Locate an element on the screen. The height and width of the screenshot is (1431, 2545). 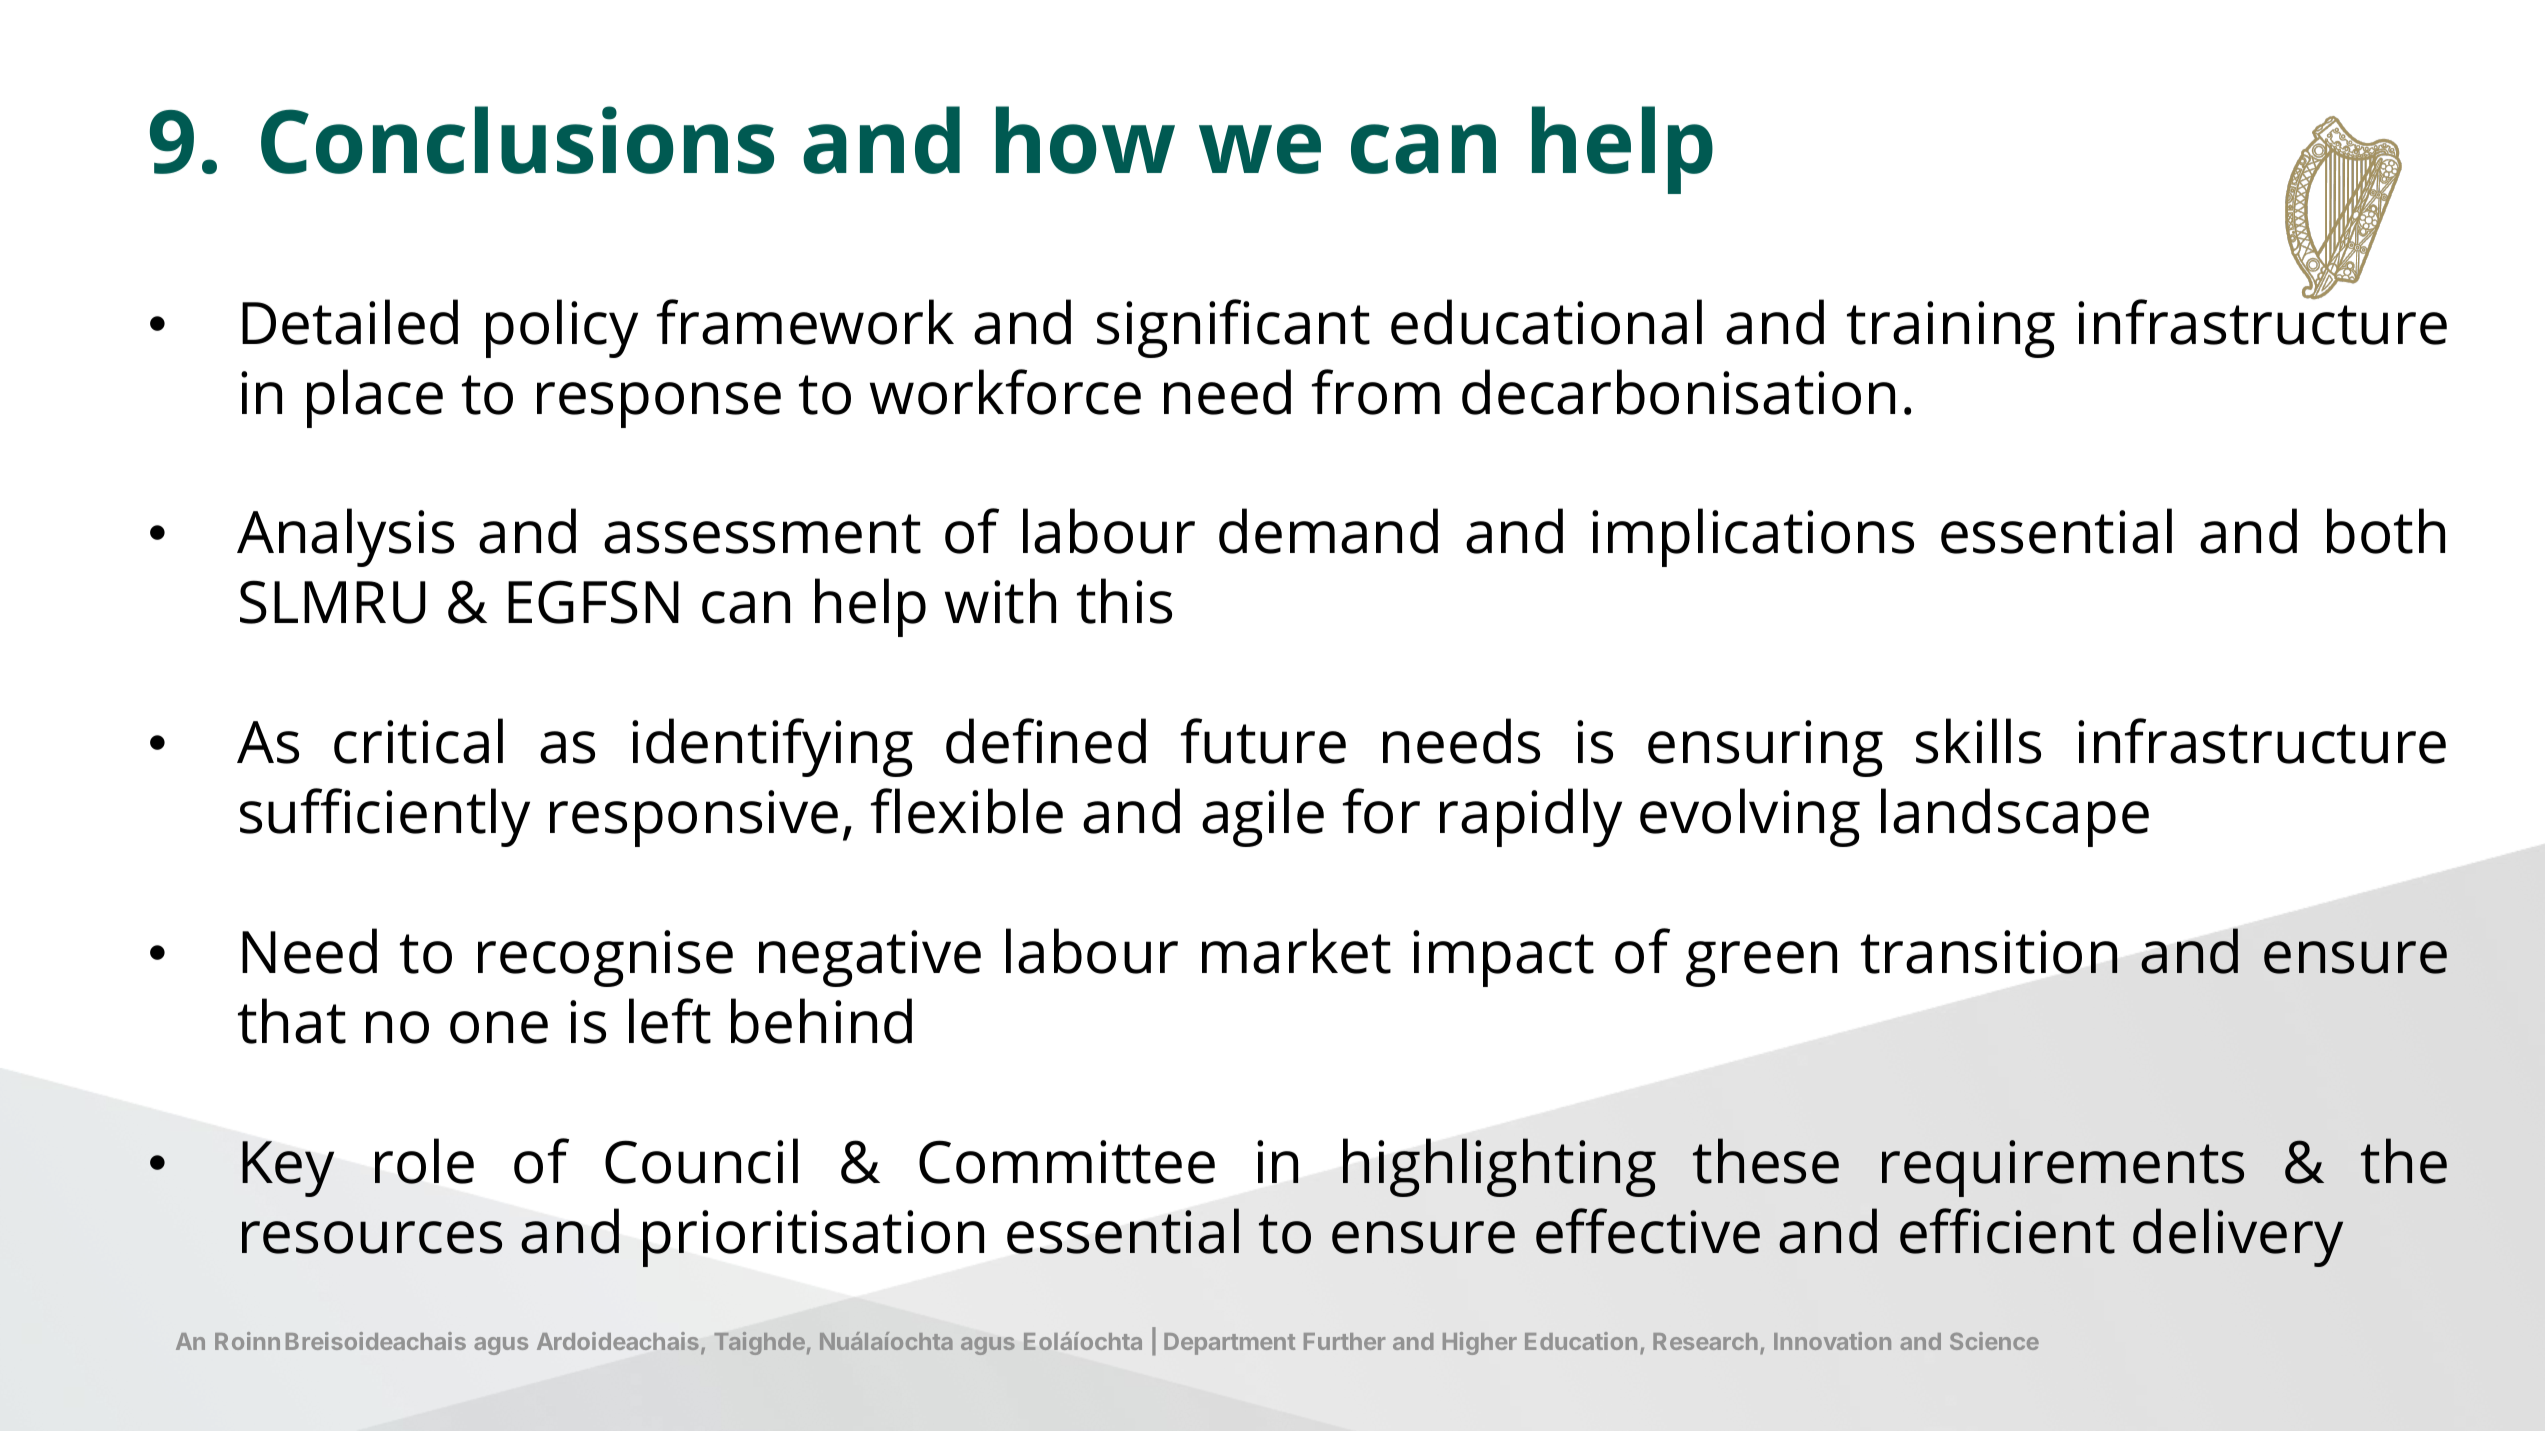
Science is located at coordinates (1994, 1341).
